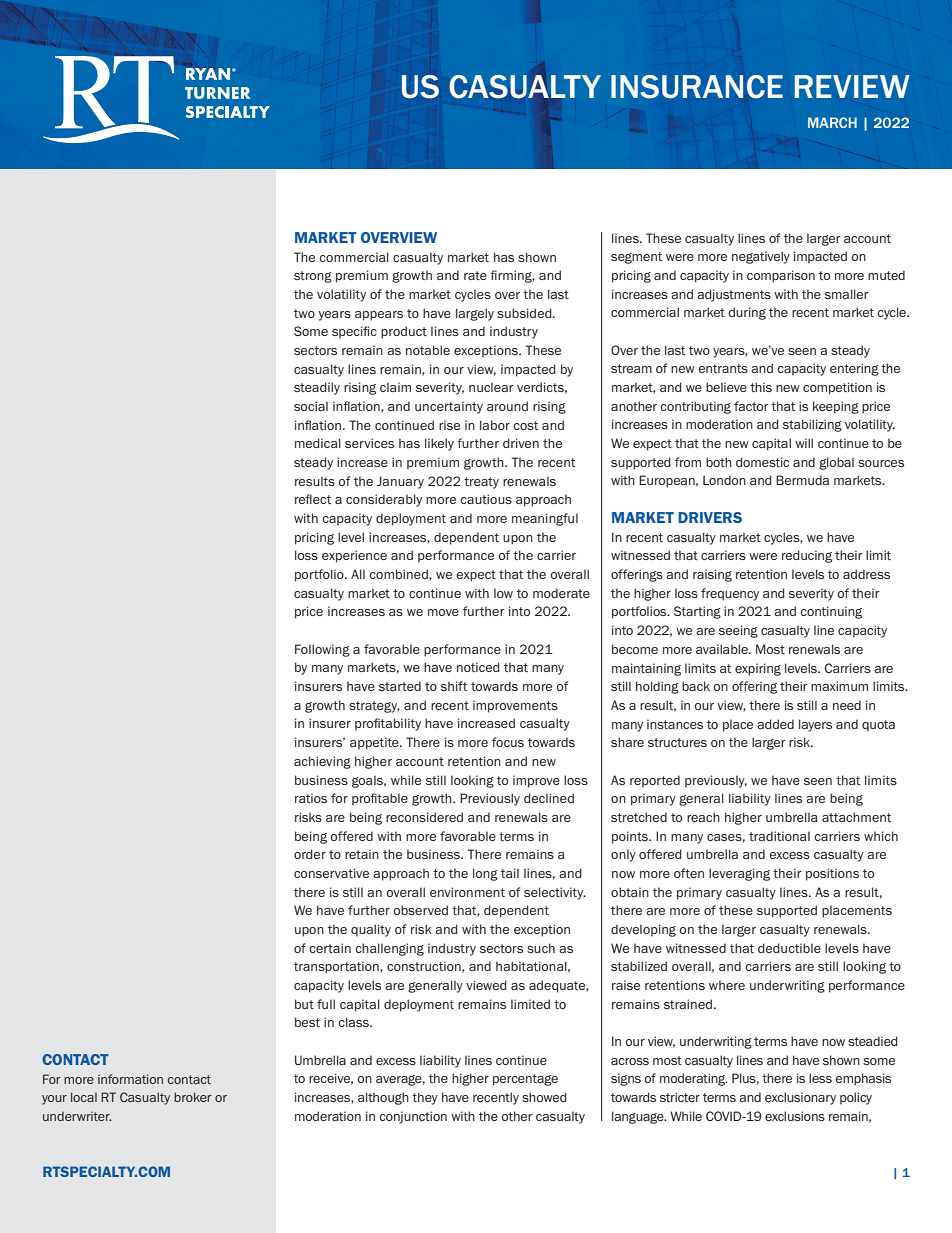 This screenshot has height=1233, width=952. I want to click on positions, so click(832, 874).
